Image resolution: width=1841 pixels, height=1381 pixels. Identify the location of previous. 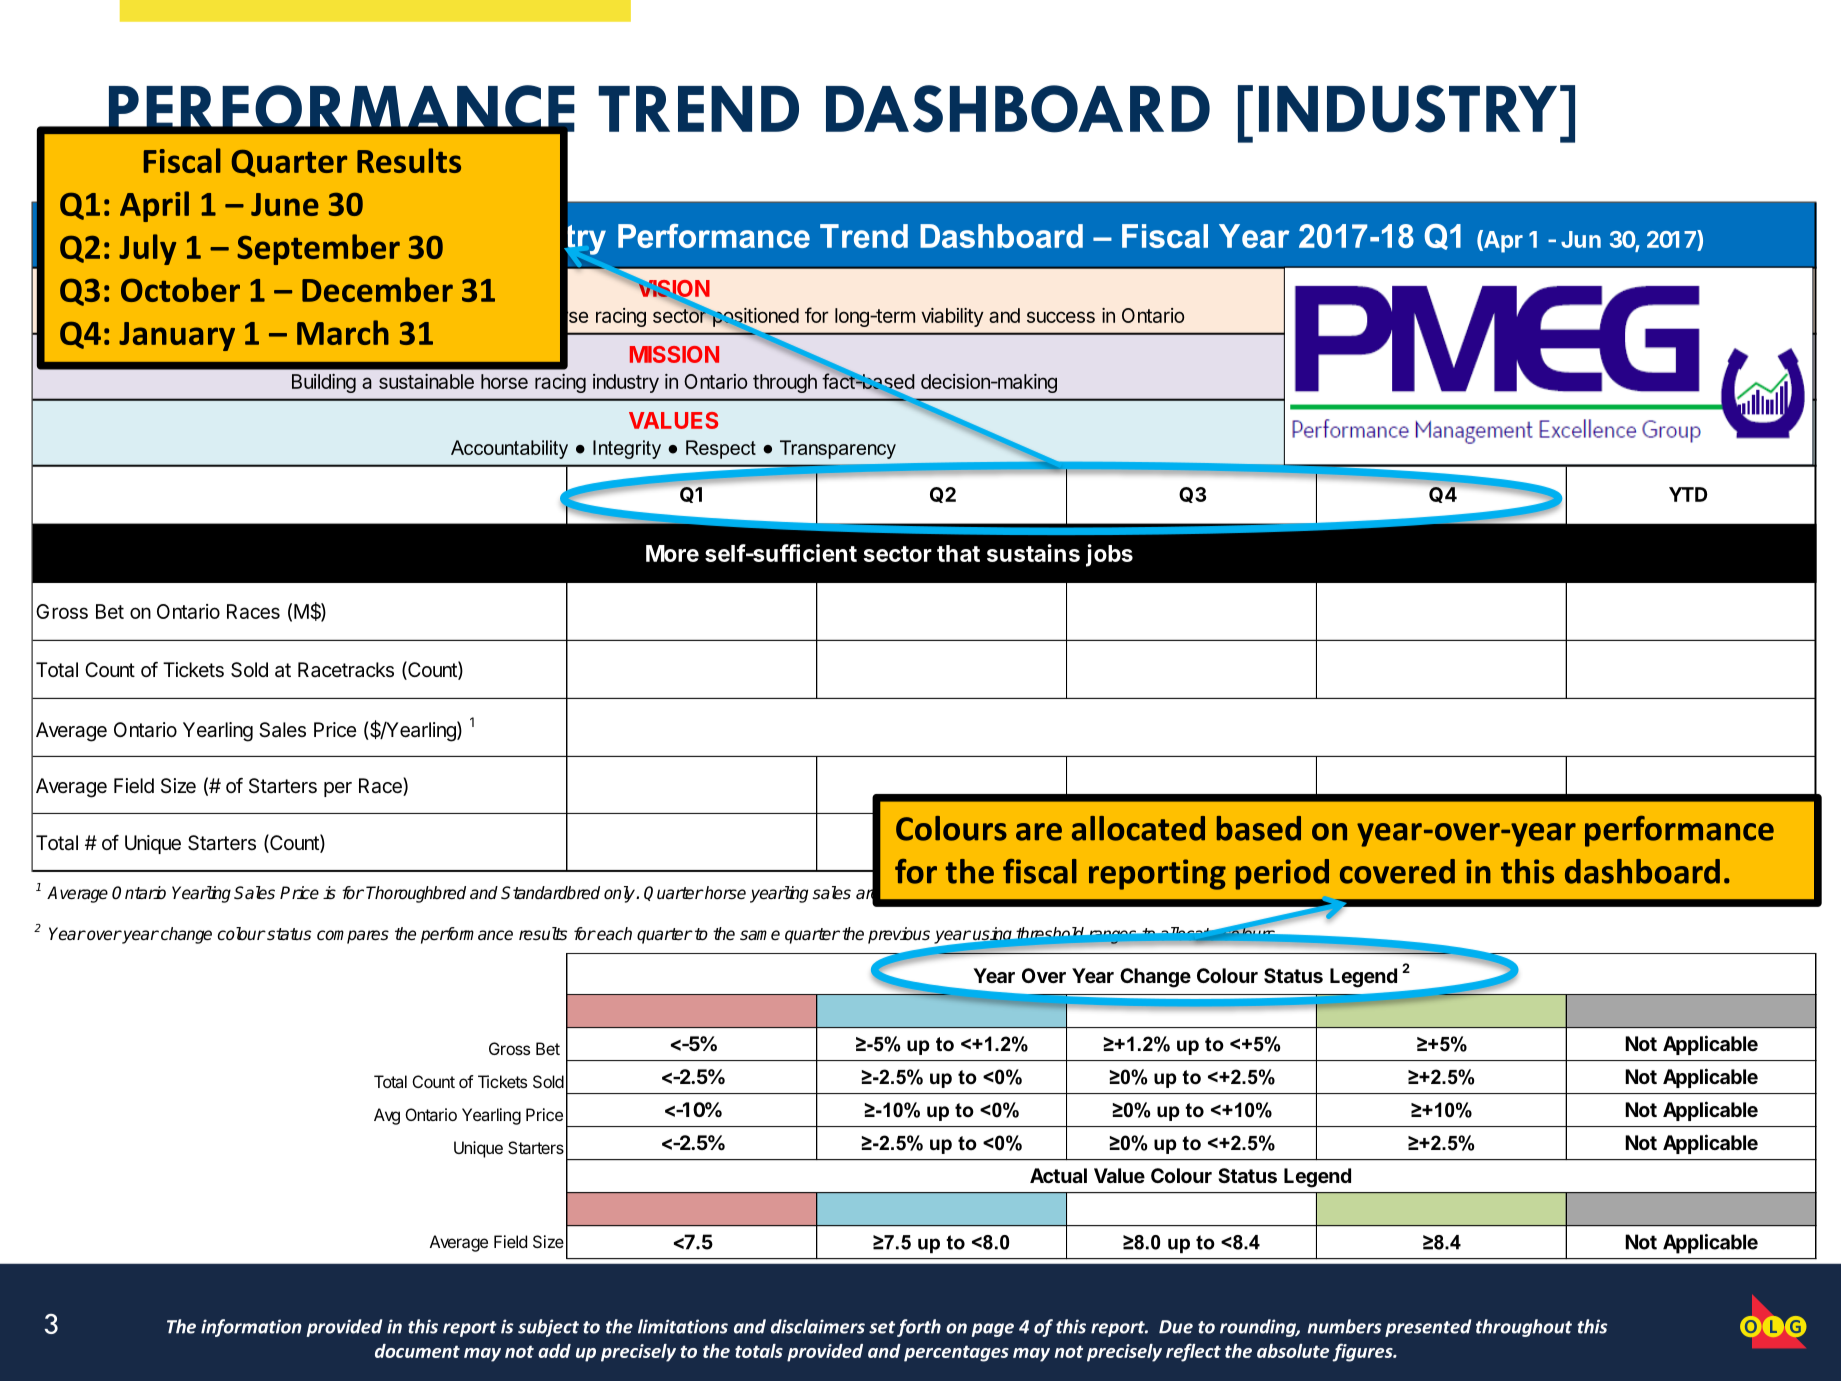
(899, 935).
